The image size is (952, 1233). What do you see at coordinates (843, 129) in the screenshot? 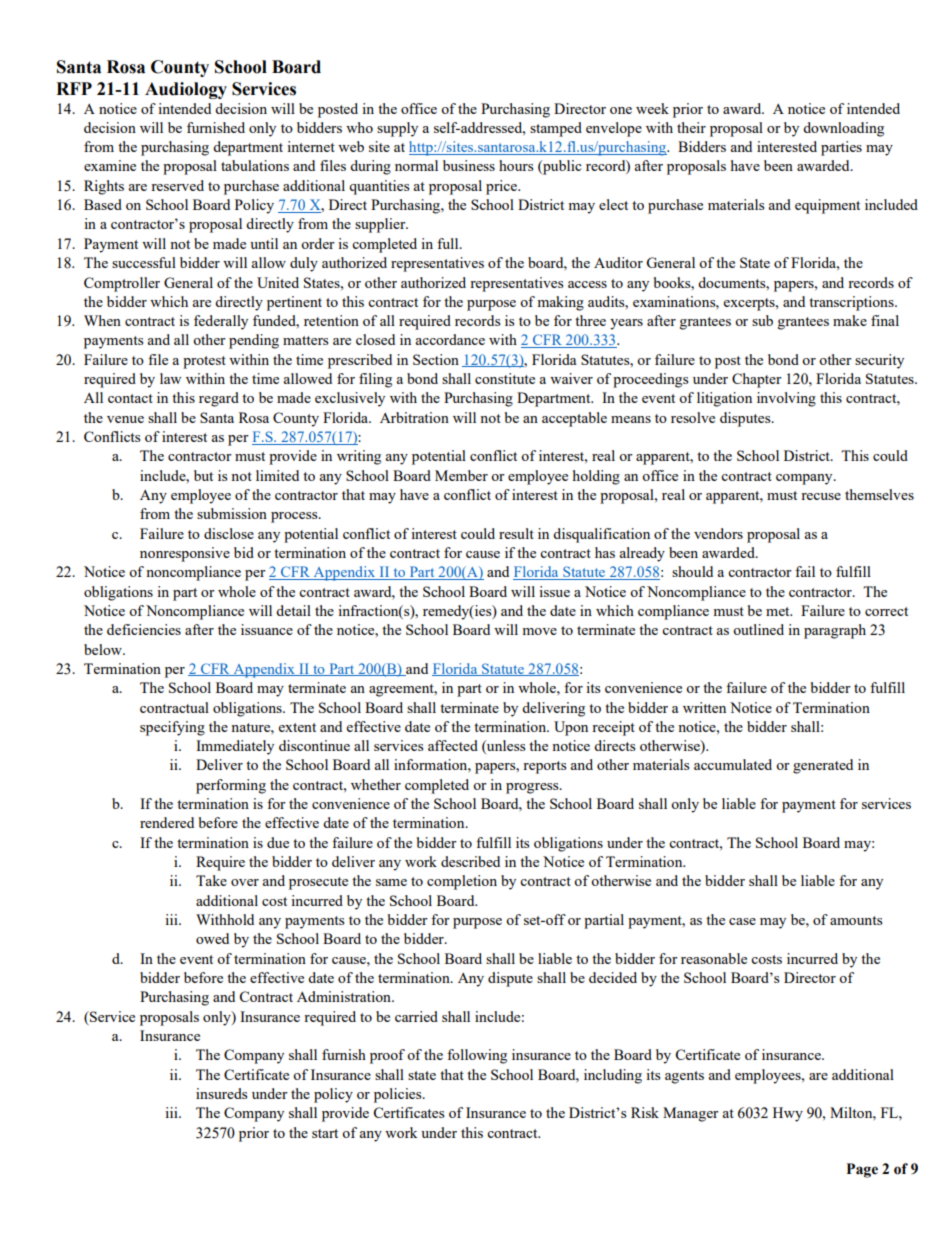
I see `downloading` at bounding box center [843, 129].
